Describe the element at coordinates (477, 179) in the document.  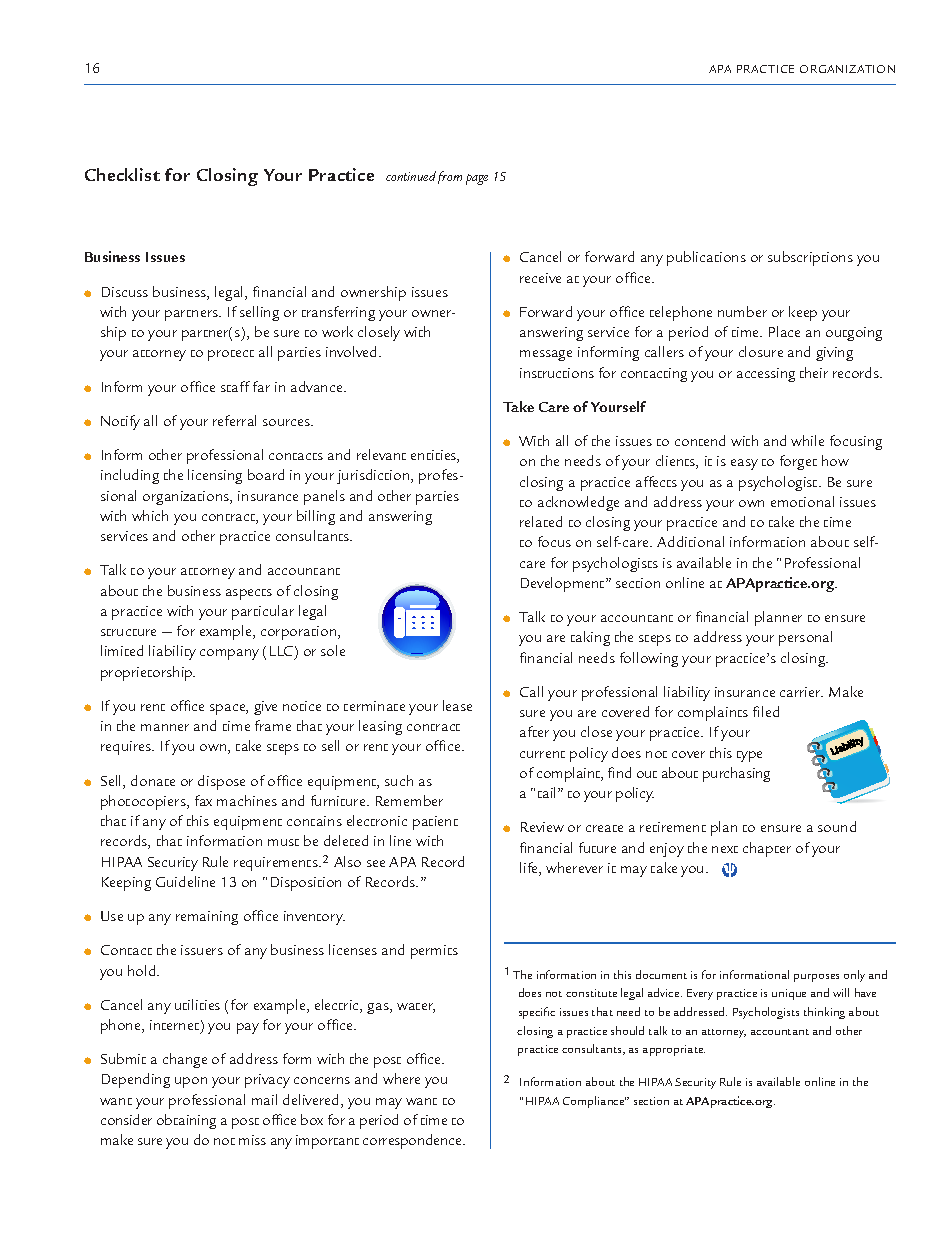
I see `page` at that location.
